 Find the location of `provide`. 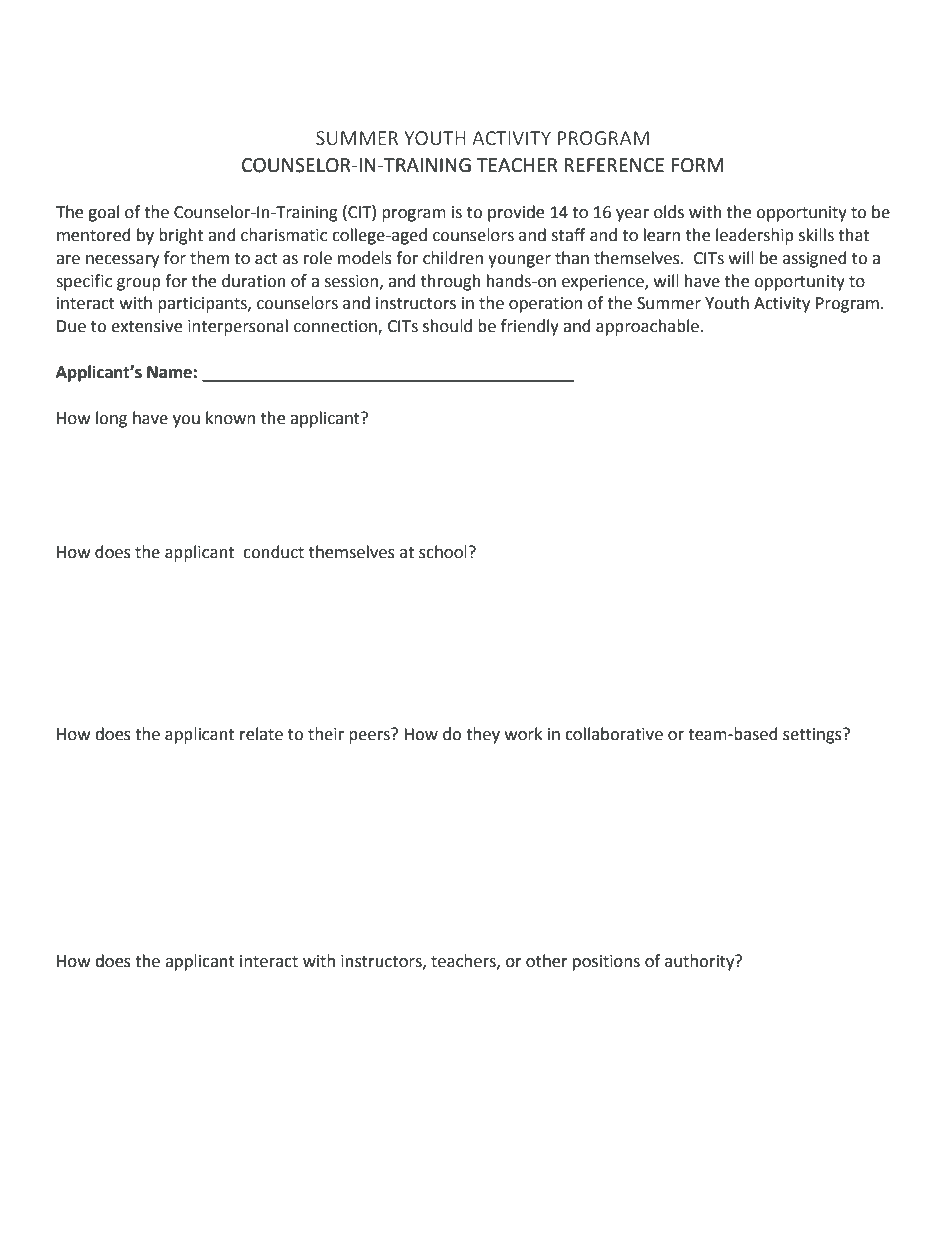

provide is located at coordinates (516, 213).
